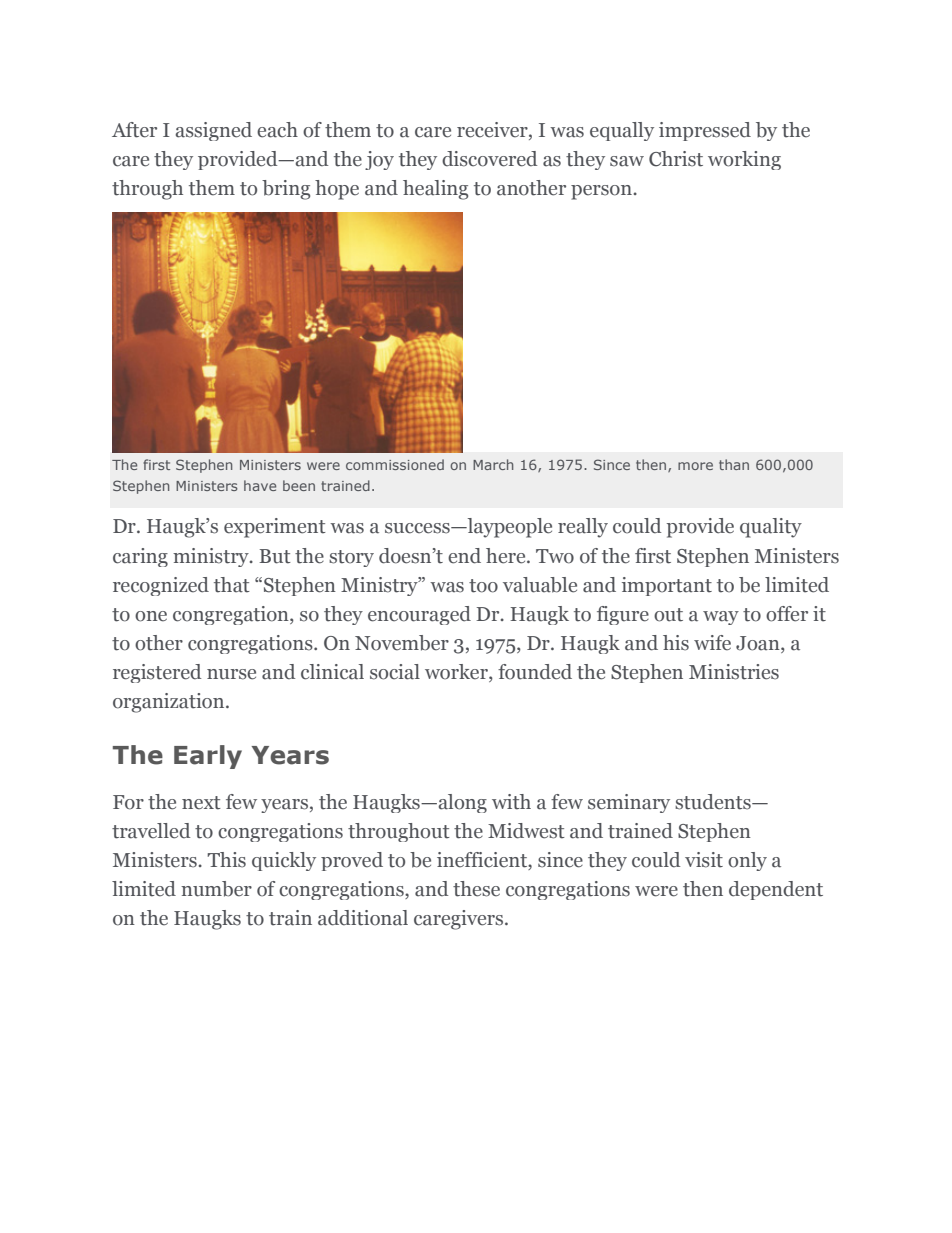 The image size is (952, 1233). Describe the element at coordinates (734, 672) in the image. I see `Ministries` at that location.
